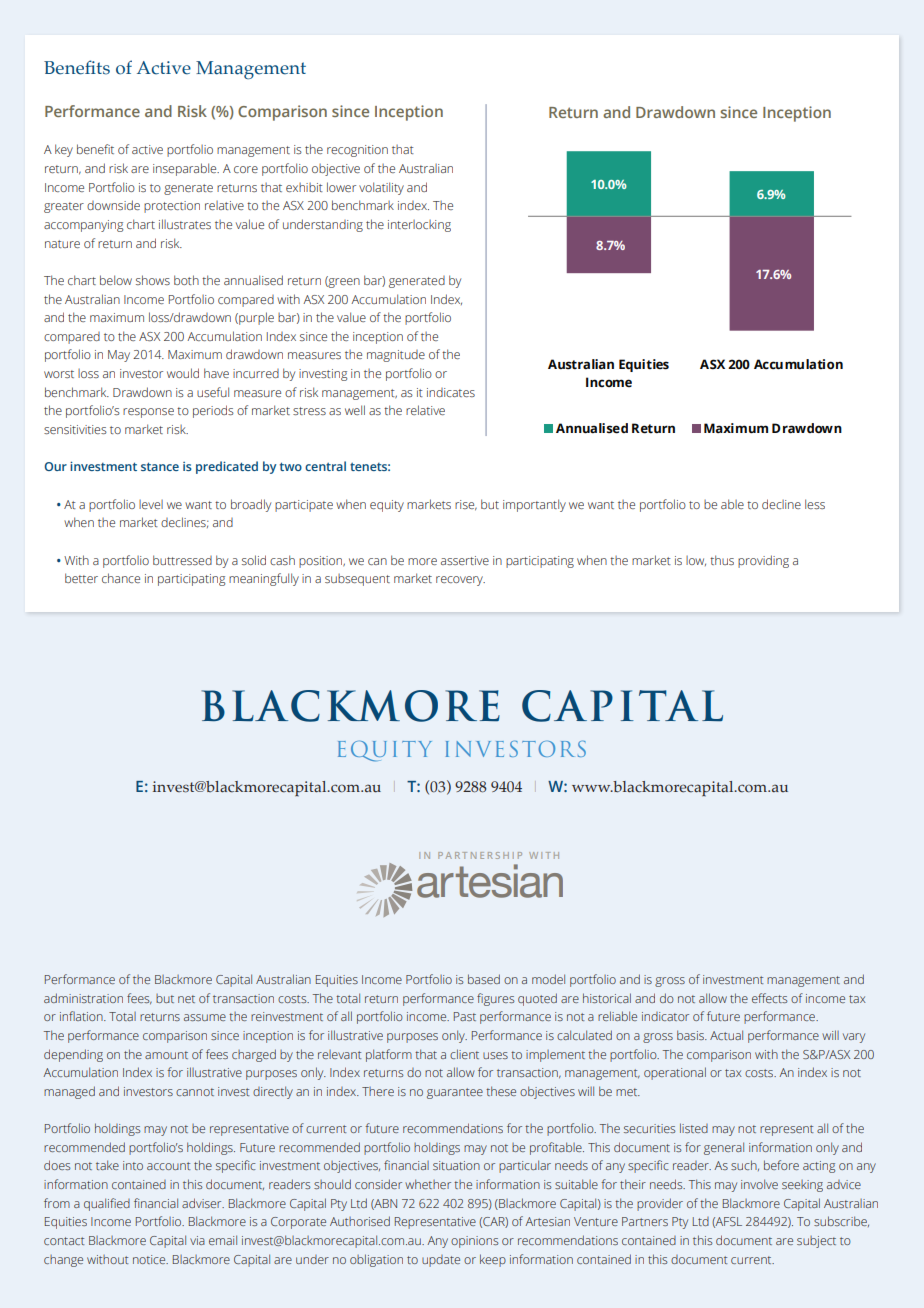 This document has width=924, height=1308. I want to click on notice, so click(150, 1259).
